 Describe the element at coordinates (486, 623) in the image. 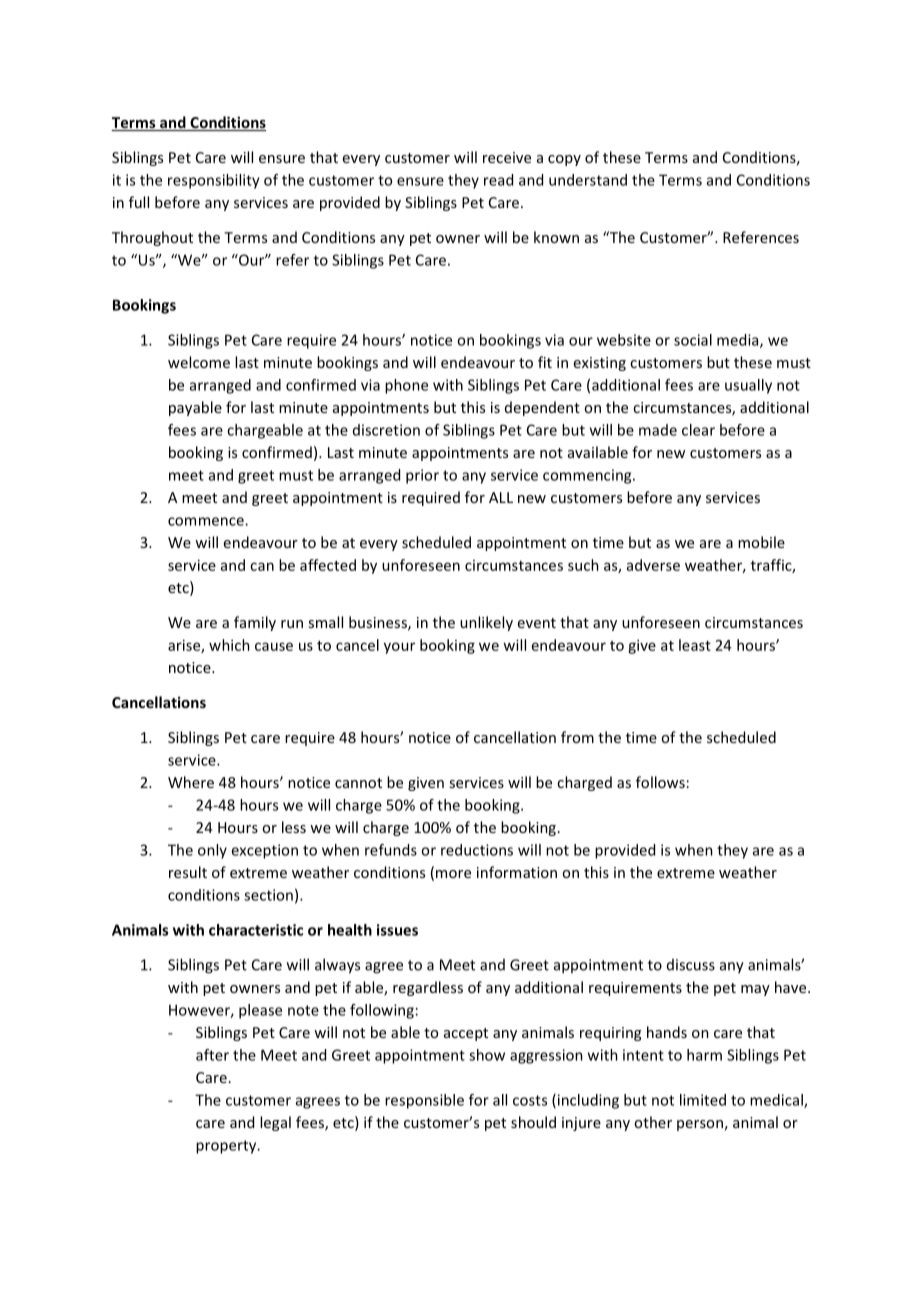

I see `unlikely` at that location.
